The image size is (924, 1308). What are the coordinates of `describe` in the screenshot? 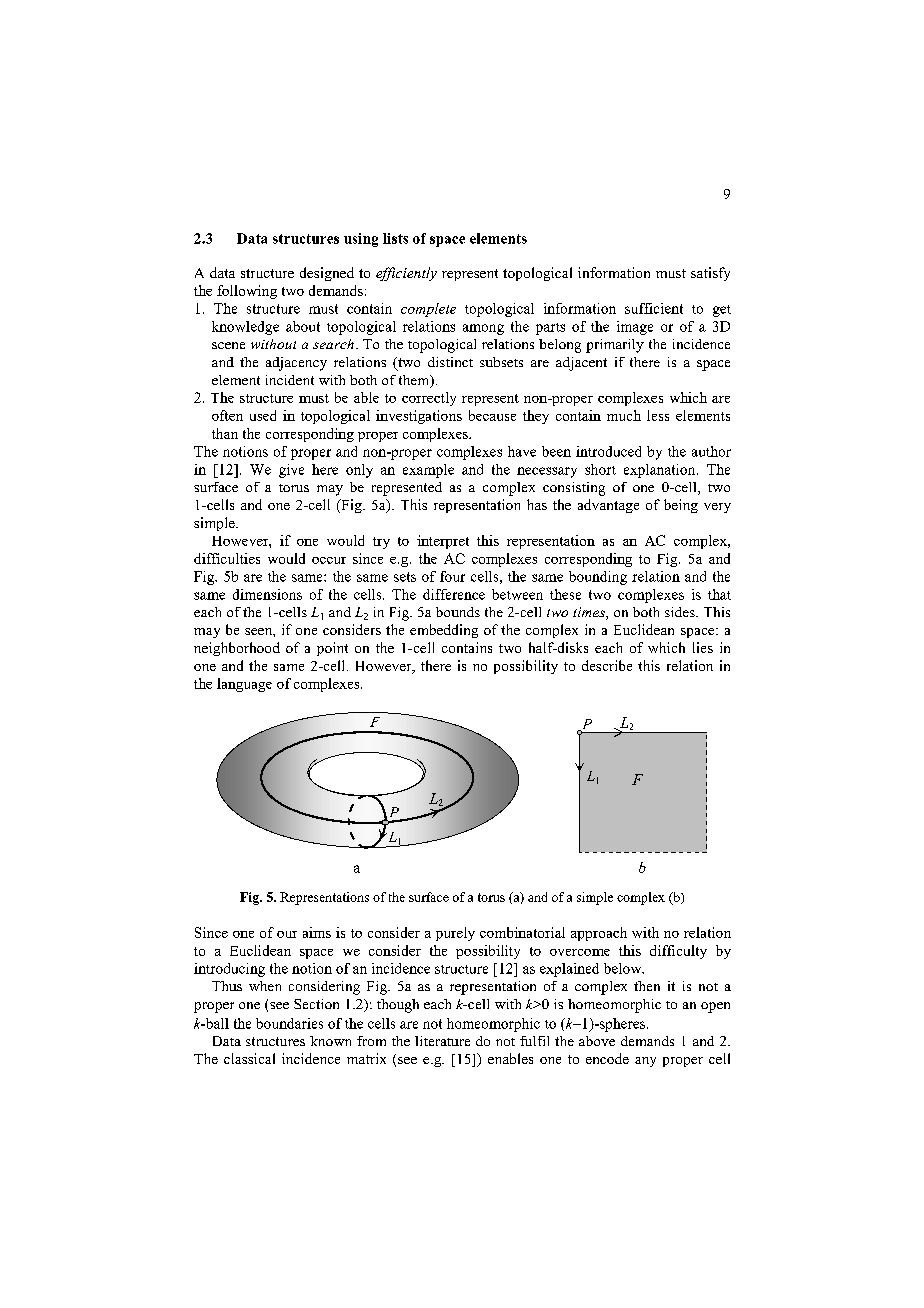 It's located at (607, 665).
